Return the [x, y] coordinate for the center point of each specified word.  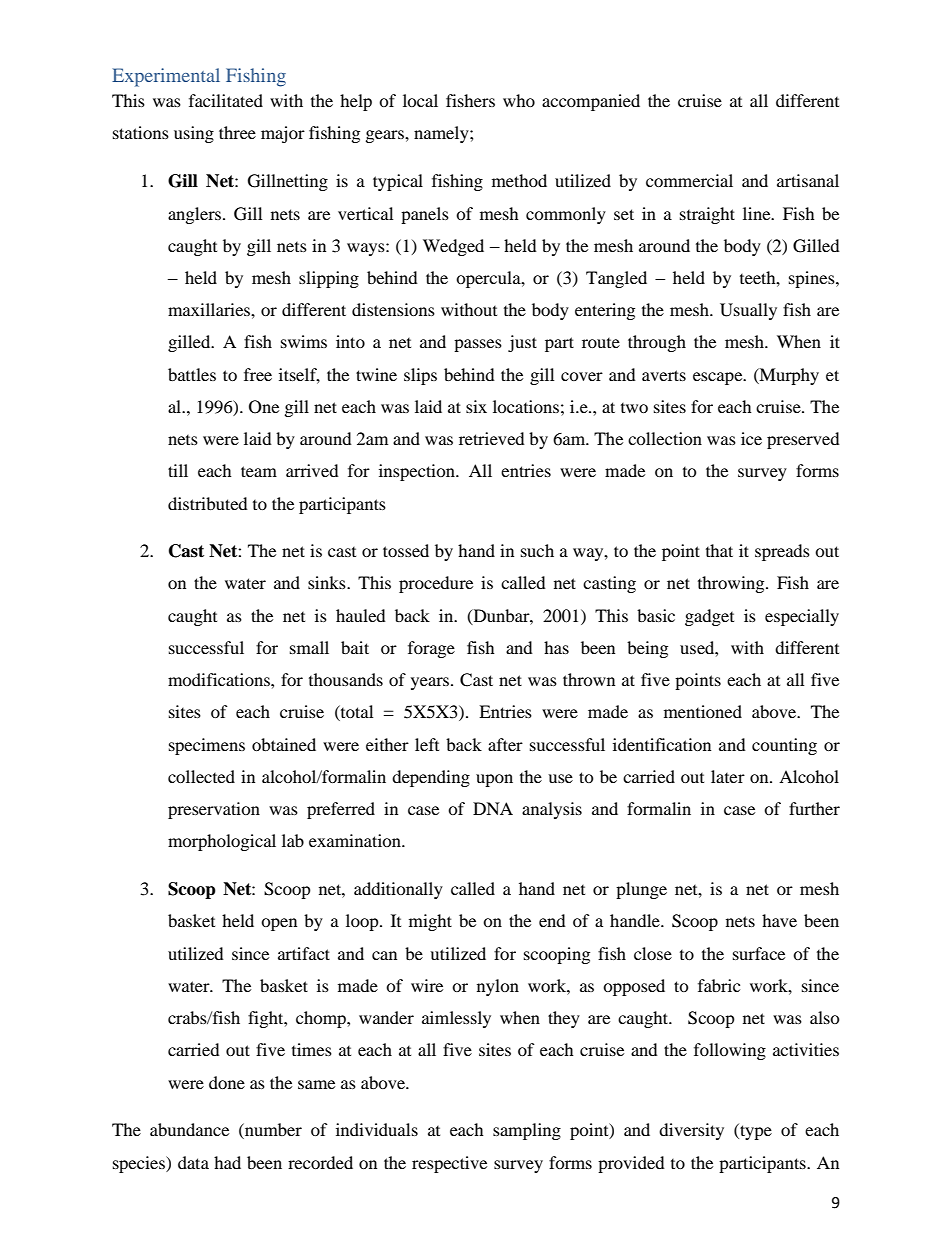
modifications [220, 679]
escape [719, 378]
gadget [709, 617]
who [519, 100]
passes [478, 345]
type [755, 1131]
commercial [689, 180]
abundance [189, 1129]
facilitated [226, 100]
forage [431, 649]
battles [192, 374]
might [430, 922]
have [779, 920]
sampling [527, 1131]
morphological [222, 842]
